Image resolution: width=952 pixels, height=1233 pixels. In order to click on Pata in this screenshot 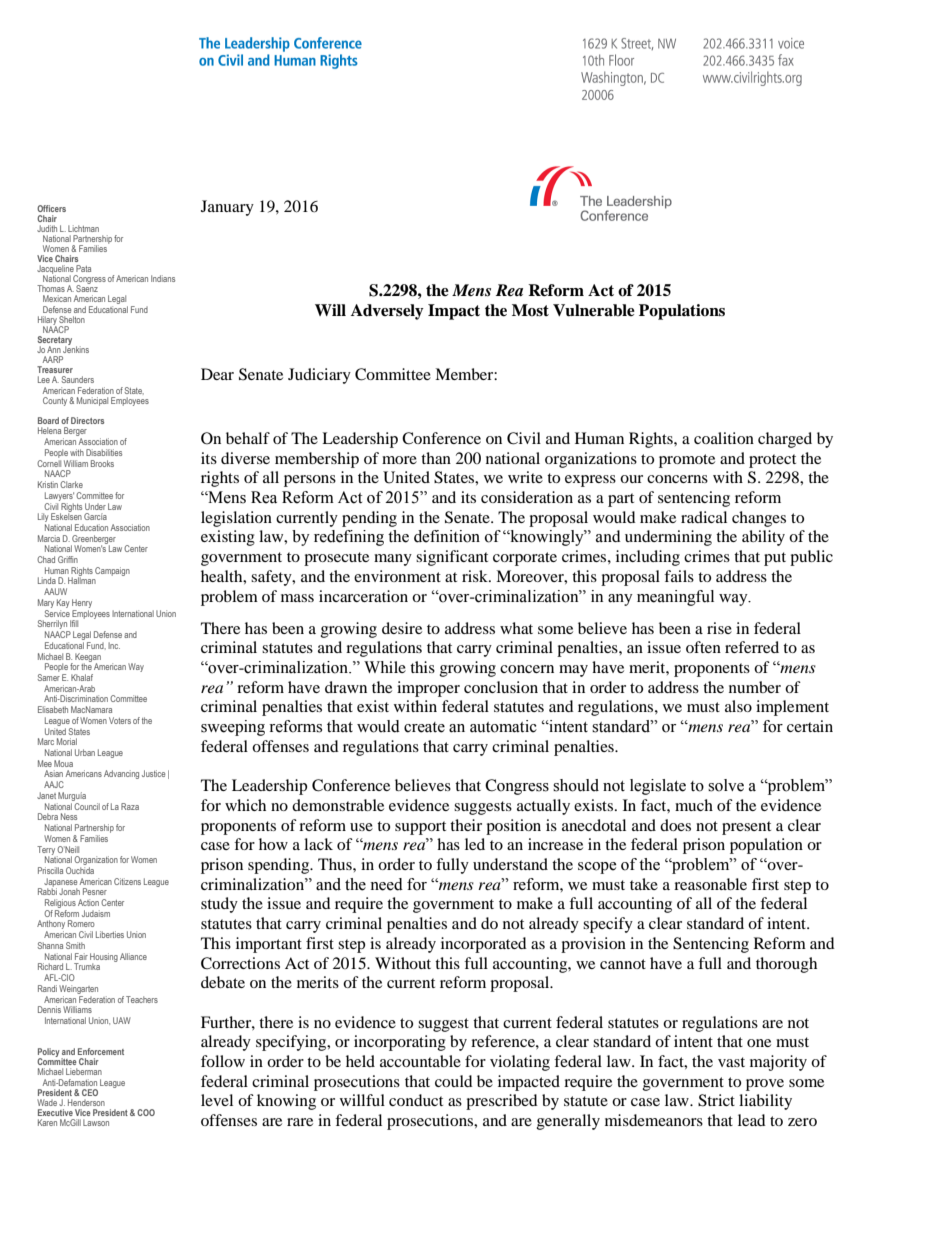, I will do `click(83, 268)`.
